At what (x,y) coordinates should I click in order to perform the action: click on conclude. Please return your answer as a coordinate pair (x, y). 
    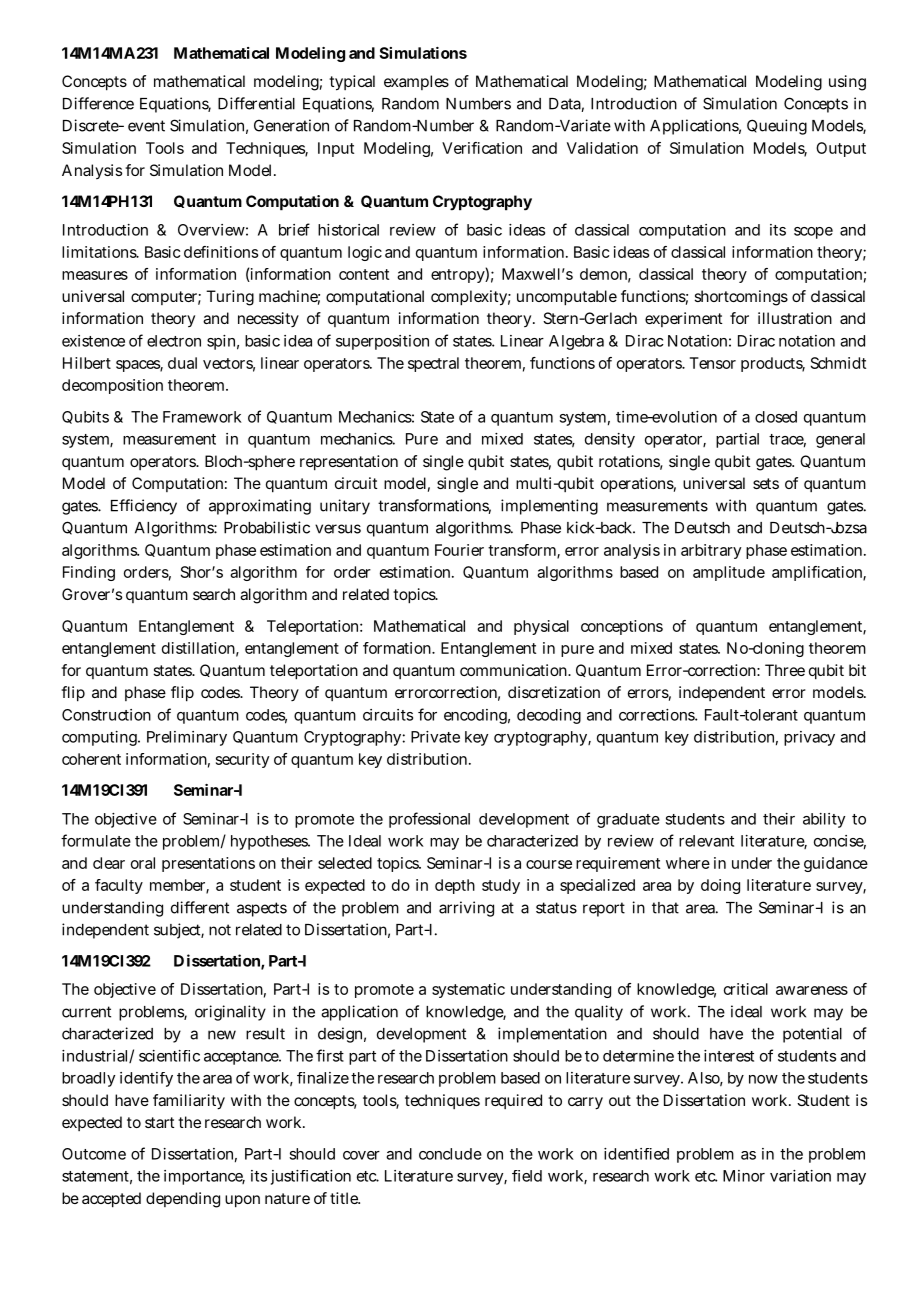
    Looking at the image, I should click on (450, 1154).
